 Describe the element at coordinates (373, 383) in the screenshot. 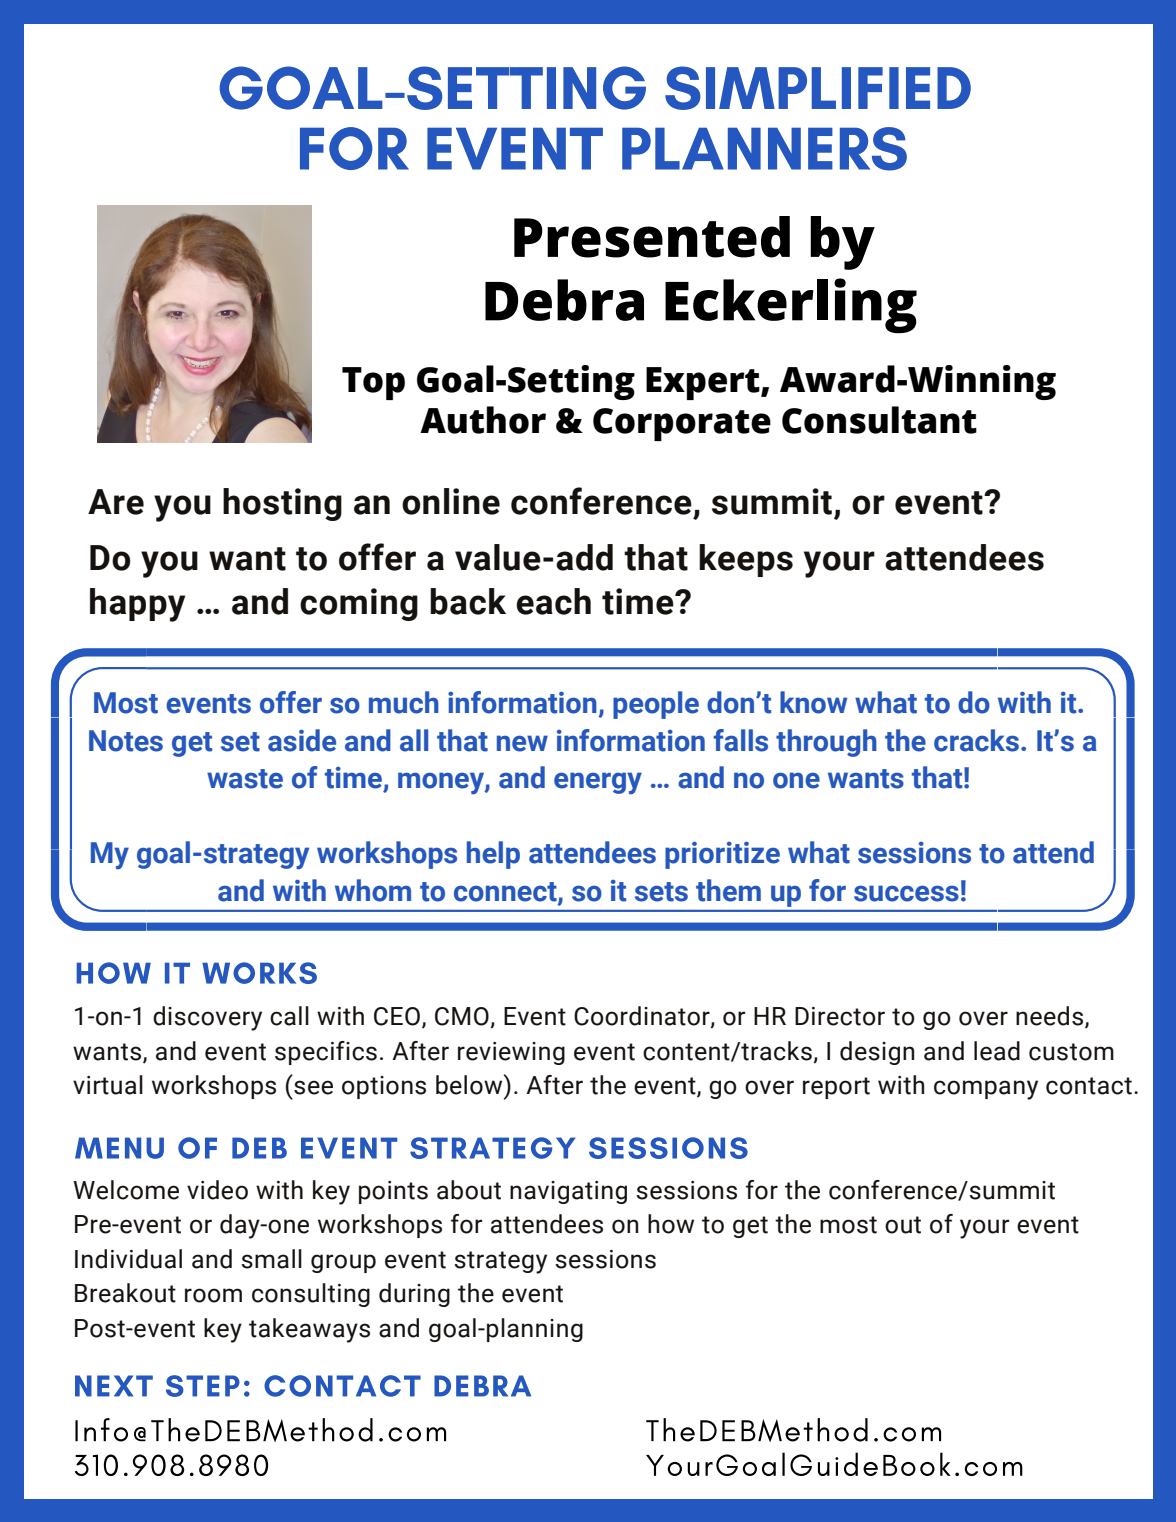

I see `Top` at that location.
